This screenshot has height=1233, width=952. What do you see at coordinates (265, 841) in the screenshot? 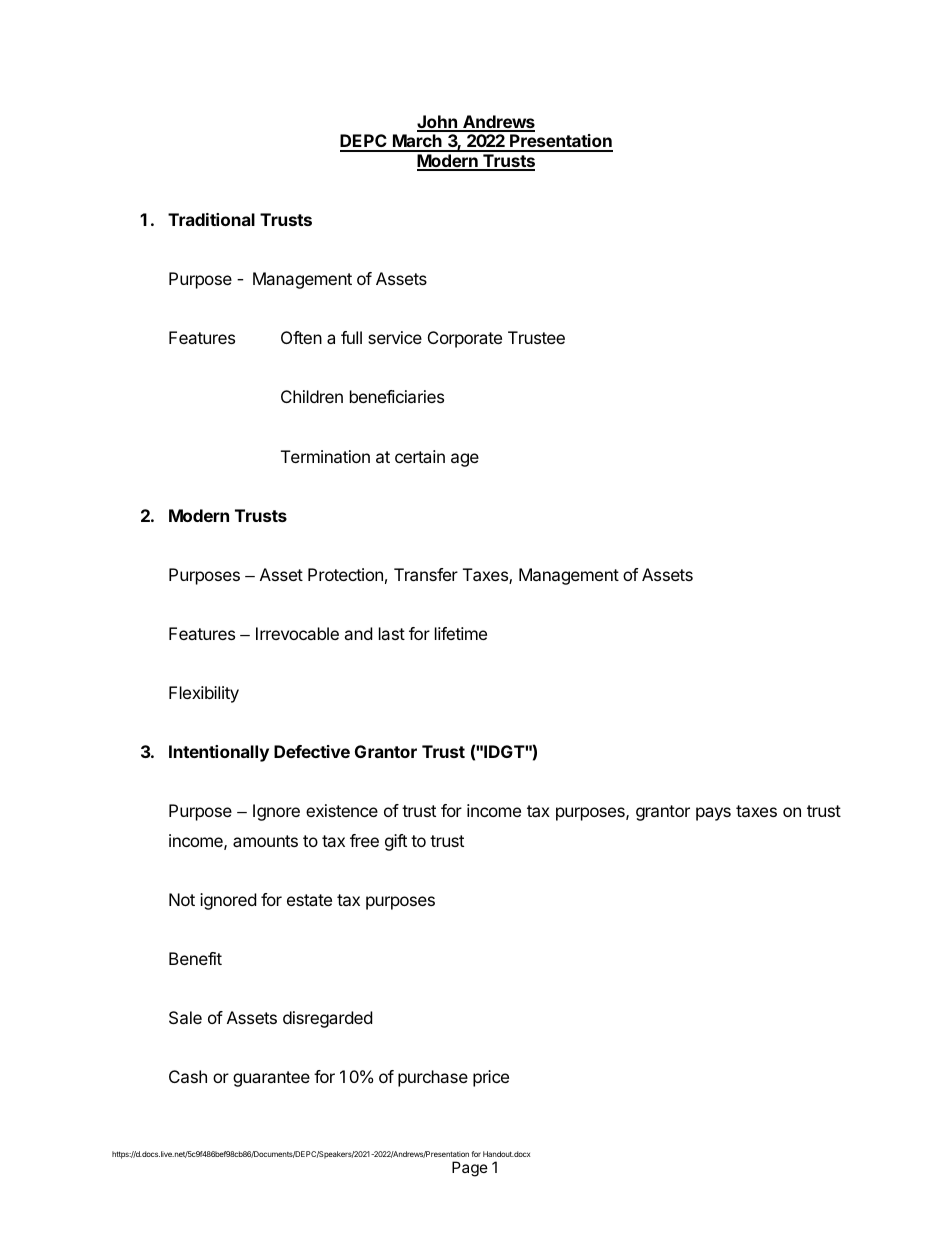
I see `amounts` at bounding box center [265, 841].
